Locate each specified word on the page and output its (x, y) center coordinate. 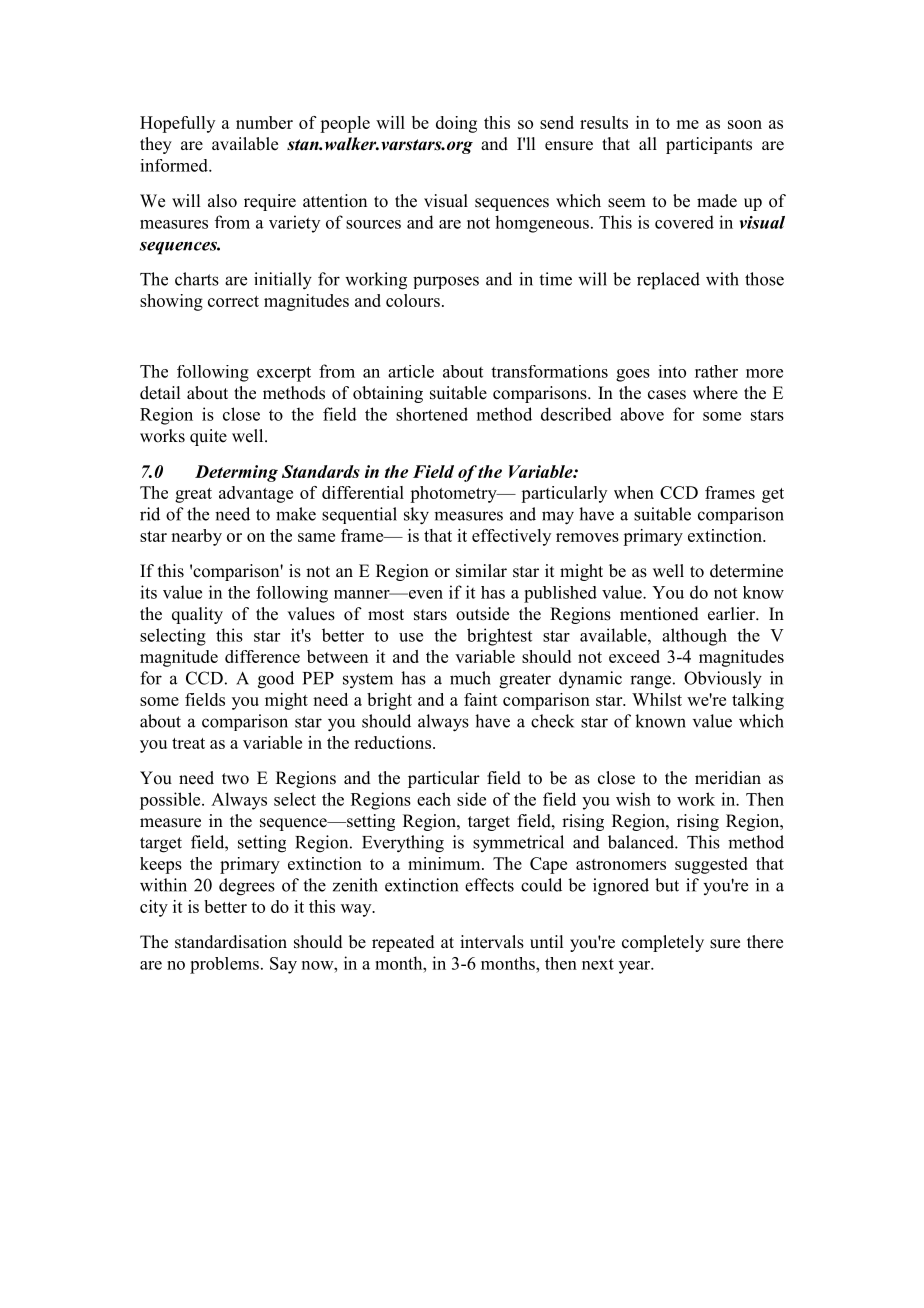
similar (481, 571)
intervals (492, 942)
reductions (392, 742)
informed (175, 165)
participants (709, 145)
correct (233, 301)
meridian (728, 778)
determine (746, 571)
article (411, 371)
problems (224, 965)
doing (456, 124)
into (672, 371)
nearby (196, 537)
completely (663, 943)
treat (188, 743)
